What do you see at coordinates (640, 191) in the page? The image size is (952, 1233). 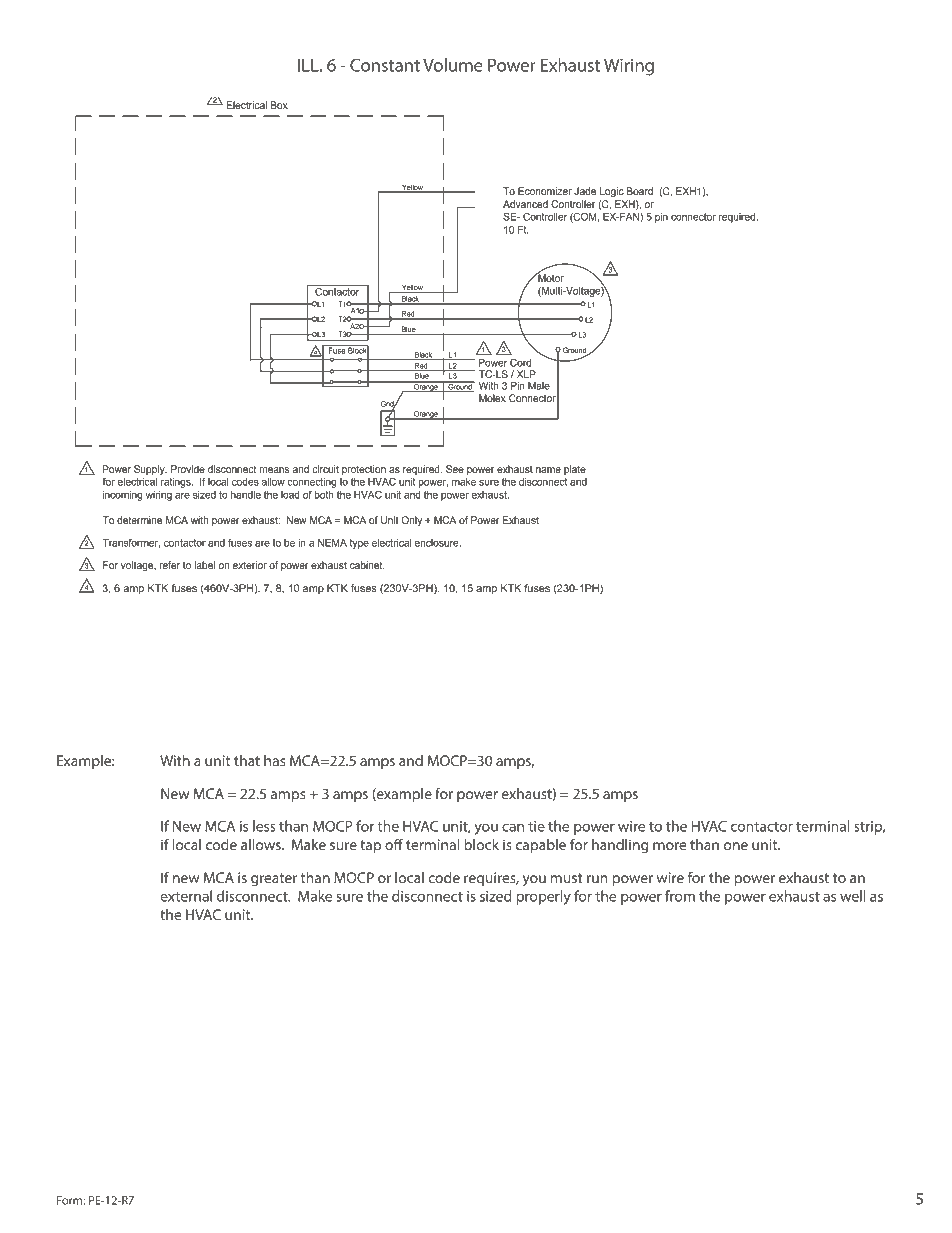 I see `Board` at bounding box center [640, 191].
